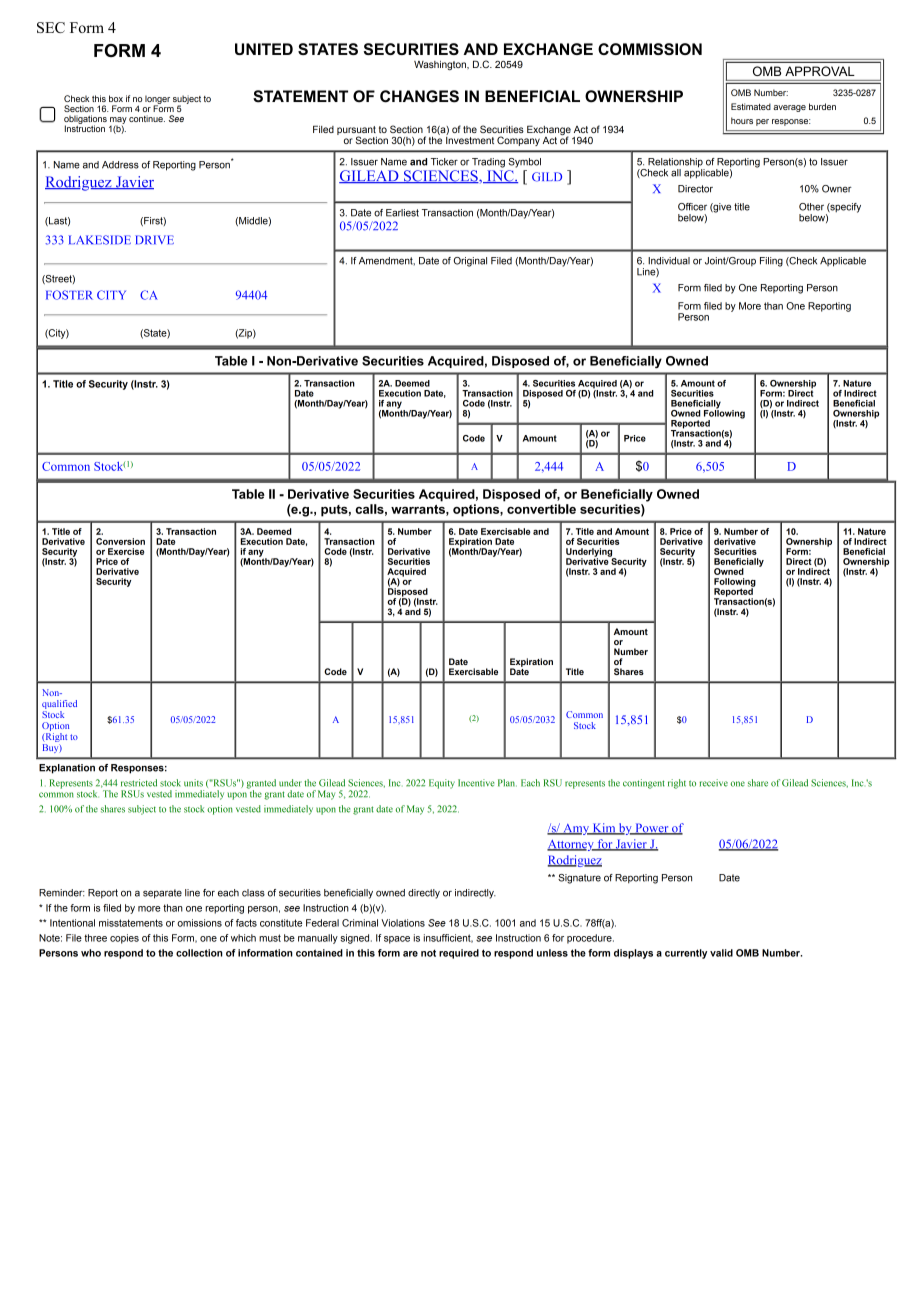 The height and width of the screenshot is (1308, 924). What do you see at coordinates (154, 239) in the screenshot?
I see `DRIVE` at bounding box center [154, 239].
